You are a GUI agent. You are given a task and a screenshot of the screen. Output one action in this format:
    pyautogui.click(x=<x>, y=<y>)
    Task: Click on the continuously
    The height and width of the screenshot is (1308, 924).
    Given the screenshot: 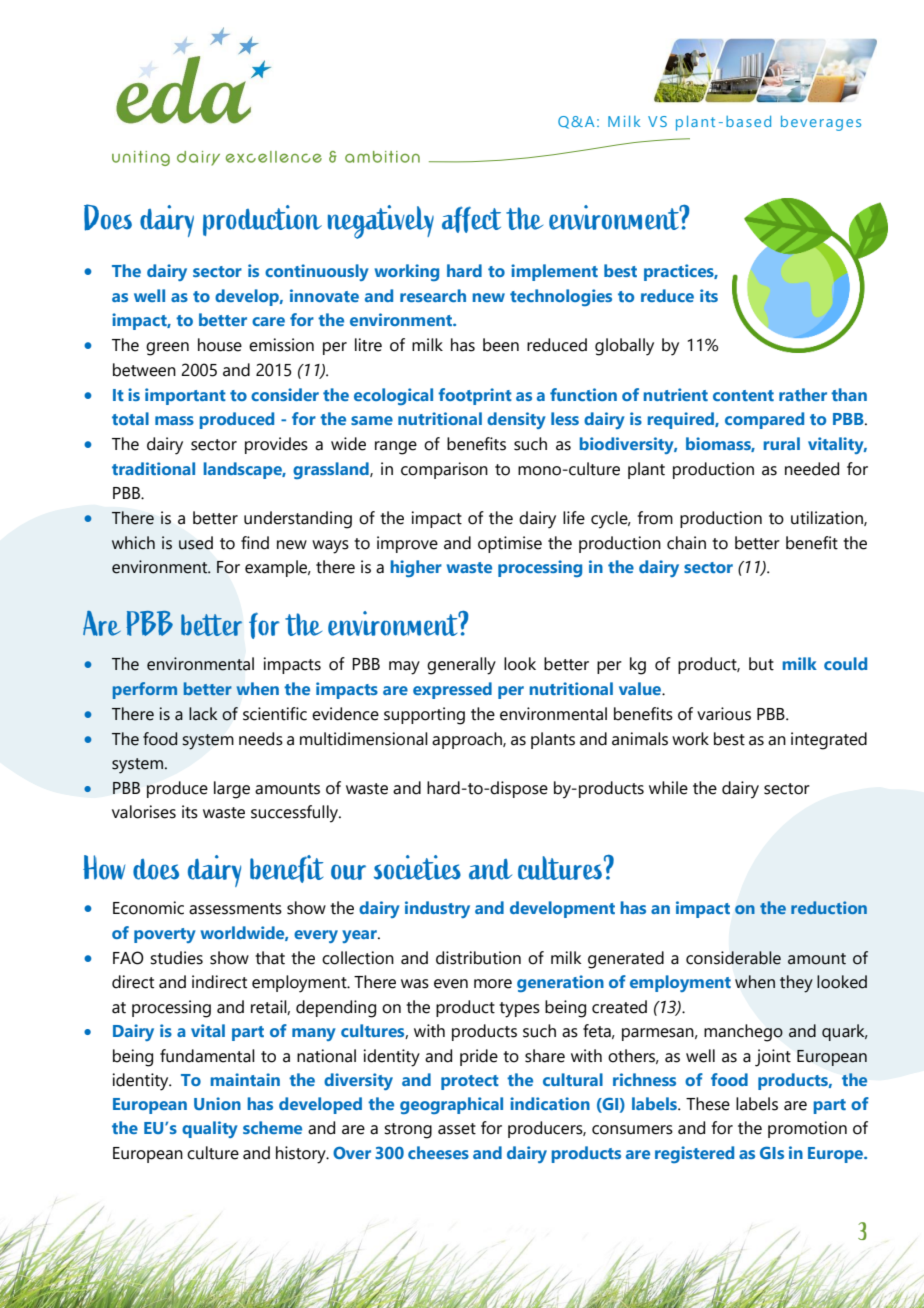 What is the action you would take?
    pyautogui.click(x=317, y=272)
